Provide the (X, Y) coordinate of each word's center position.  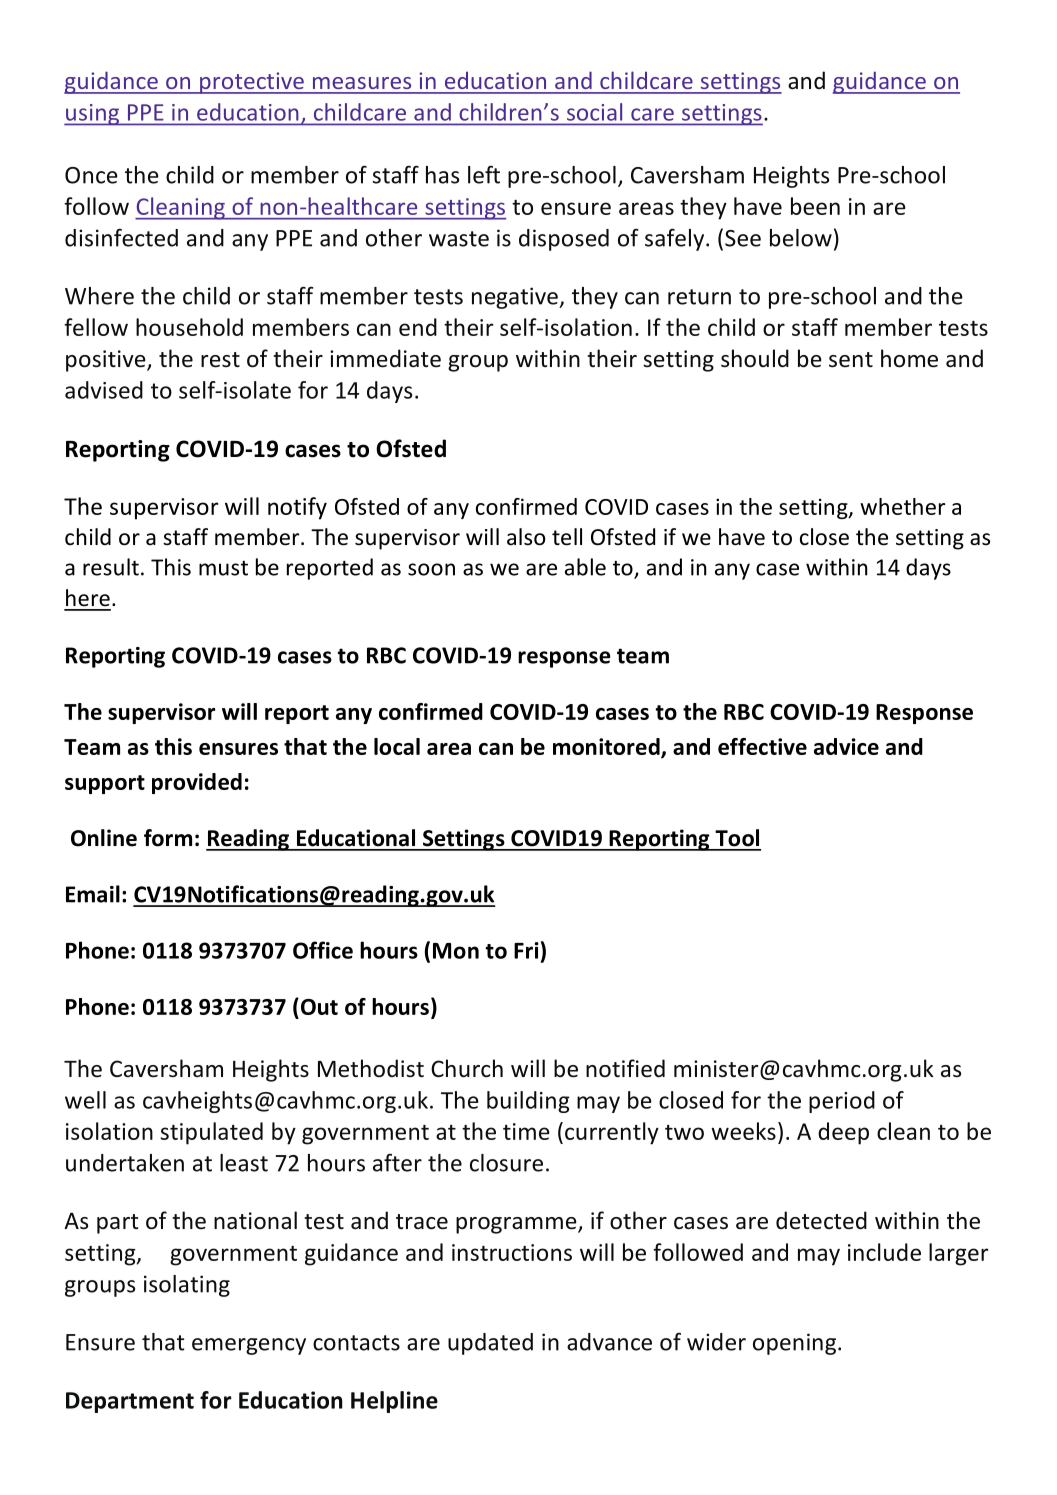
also (526, 537)
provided (197, 783)
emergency (249, 1346)
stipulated (212, 1133)
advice (846, 746)
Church (467, 1068)
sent (851, 360)
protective (252, 83)
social (594, 112)
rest (220, 360)
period (842, 1102)
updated (490, 1344)
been (815, 206)
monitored (607, 747)
